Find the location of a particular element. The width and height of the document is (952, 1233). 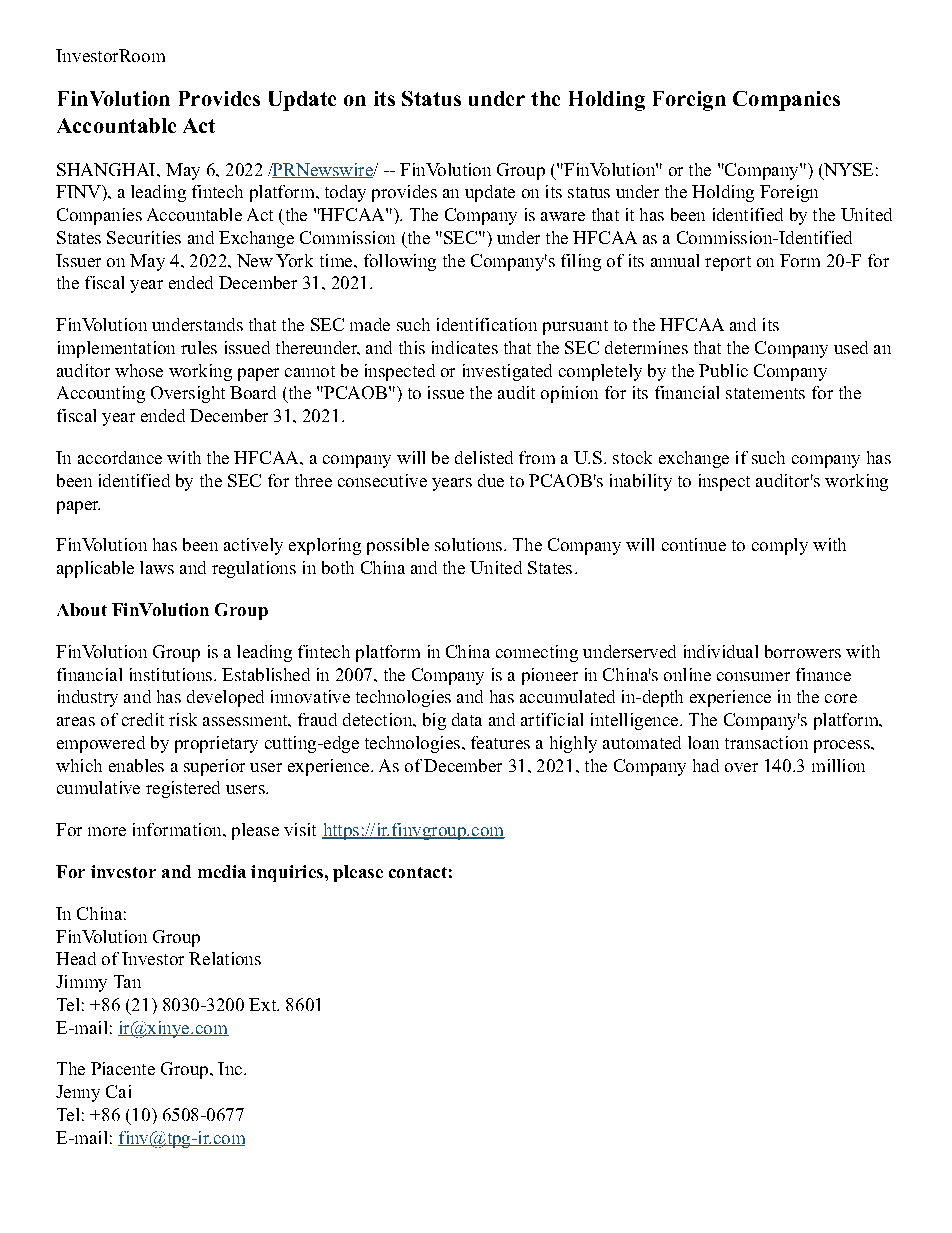

Inc is located at coordinates (231, 1068).
